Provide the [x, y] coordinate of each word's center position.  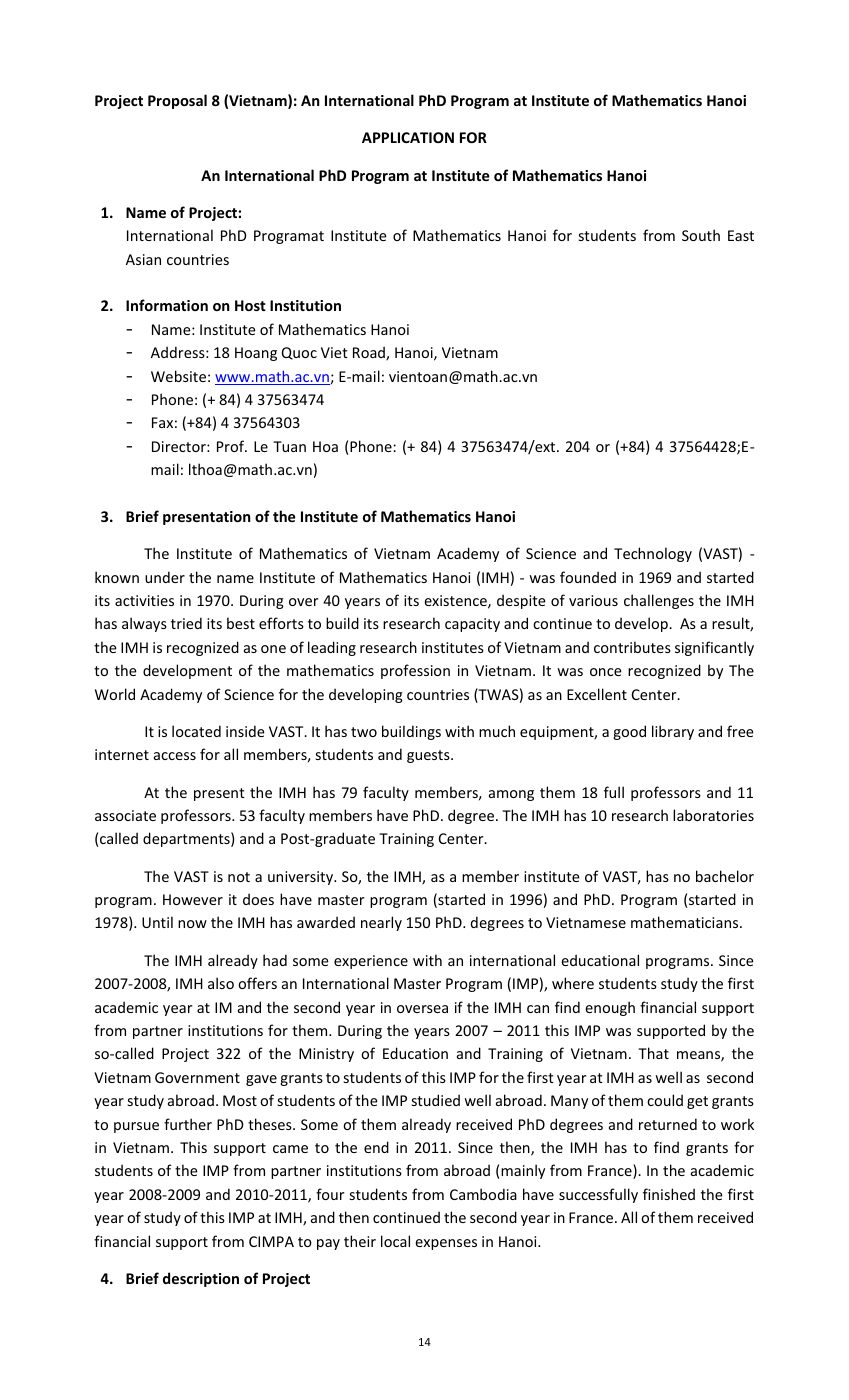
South [701, 235]
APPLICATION [408, 137]
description [201, 1279]
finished [669, 1194]
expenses [446, 1244]
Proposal [177, 101]
